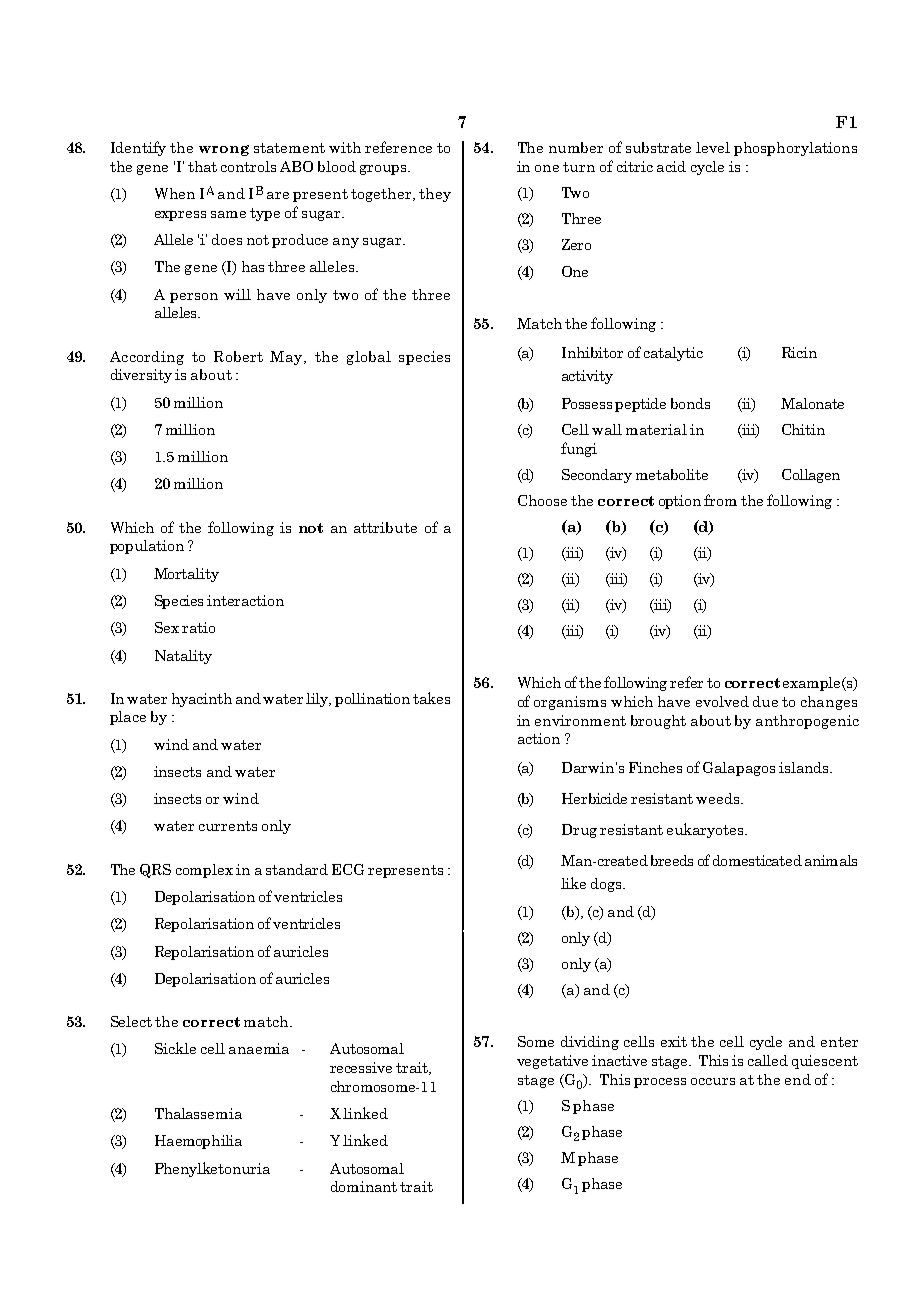  Describe the element at coordinates (713, 1081) in the screenshot. I see `occurs` at that location.
